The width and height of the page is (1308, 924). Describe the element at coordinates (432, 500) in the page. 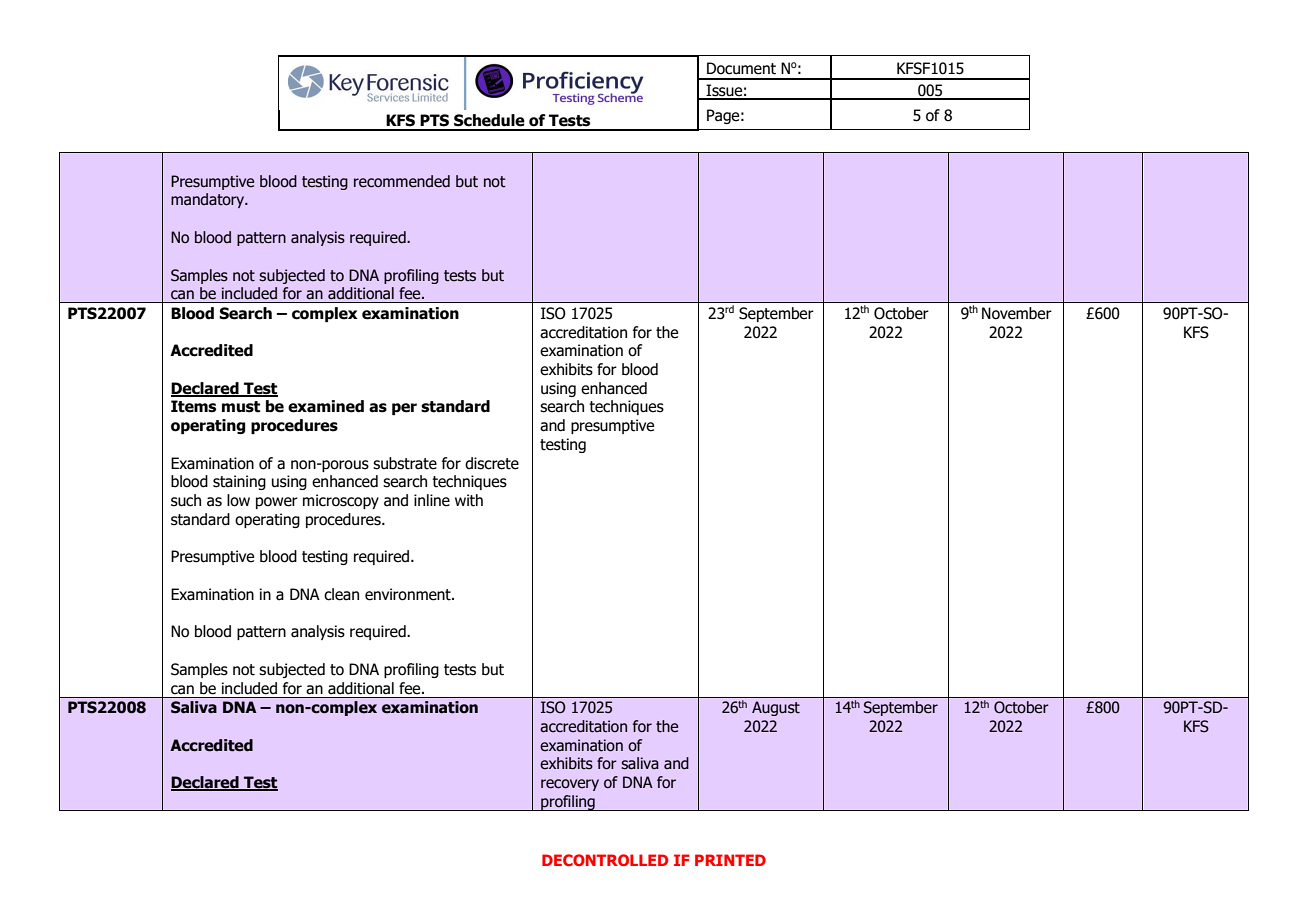

I see `inline` at that location.
